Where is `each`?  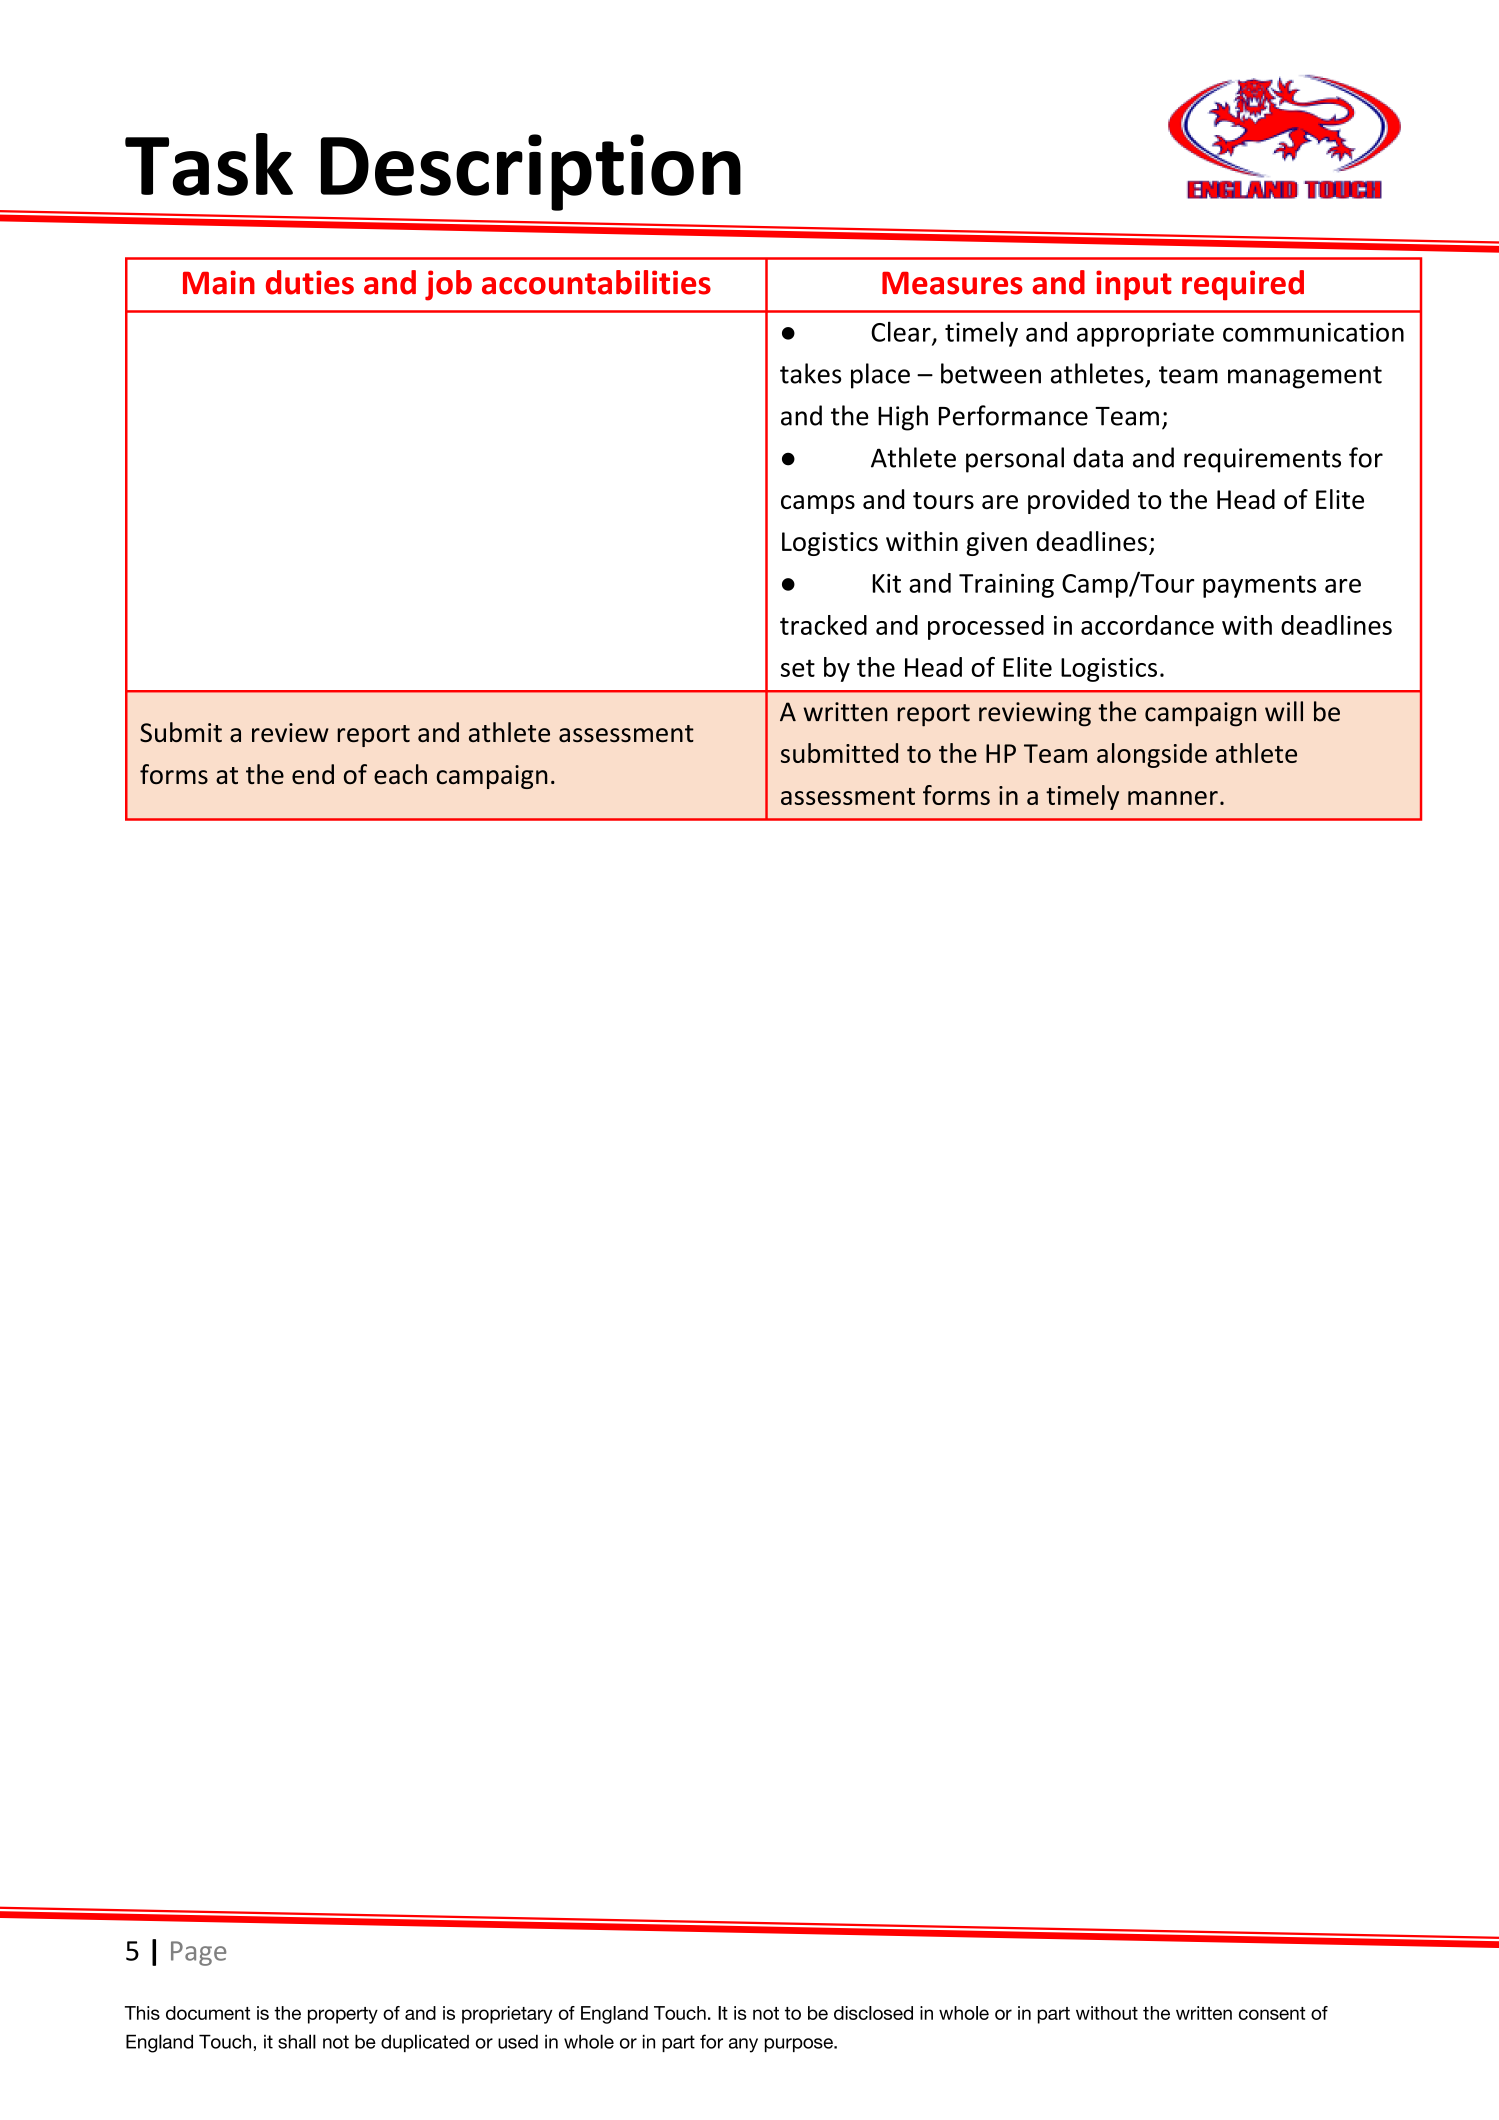 each is located at coordinates (400, 774).
